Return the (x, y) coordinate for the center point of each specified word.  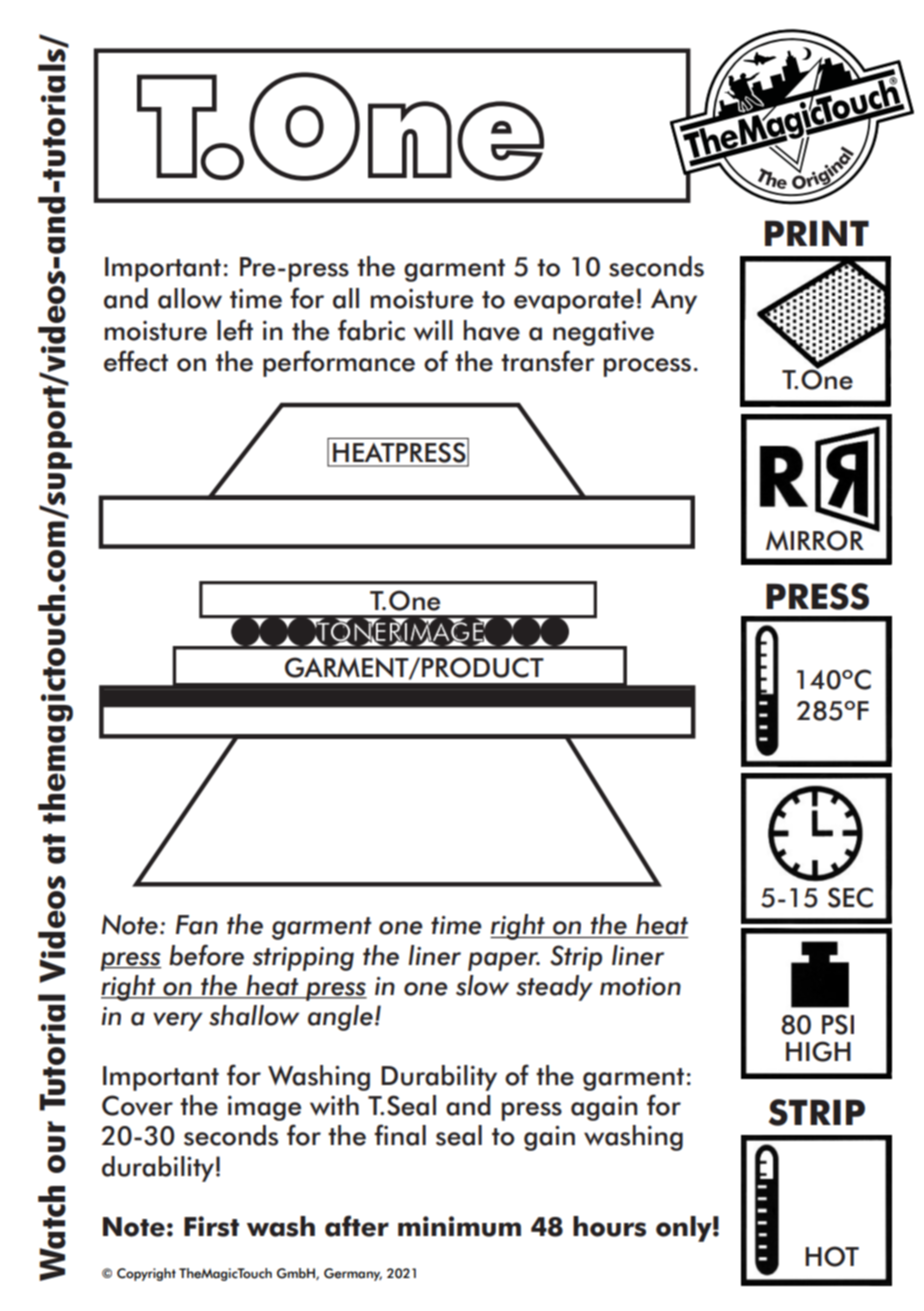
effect (136, 361)
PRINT (817, 233)
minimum (459, 1226)
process (647, 367)
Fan (197, 925)
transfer (548, 361)
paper (504, 961)
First (211, 1226)
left (235, 330)
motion (640, 986)
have (492, 330)
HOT (832, 1256)
